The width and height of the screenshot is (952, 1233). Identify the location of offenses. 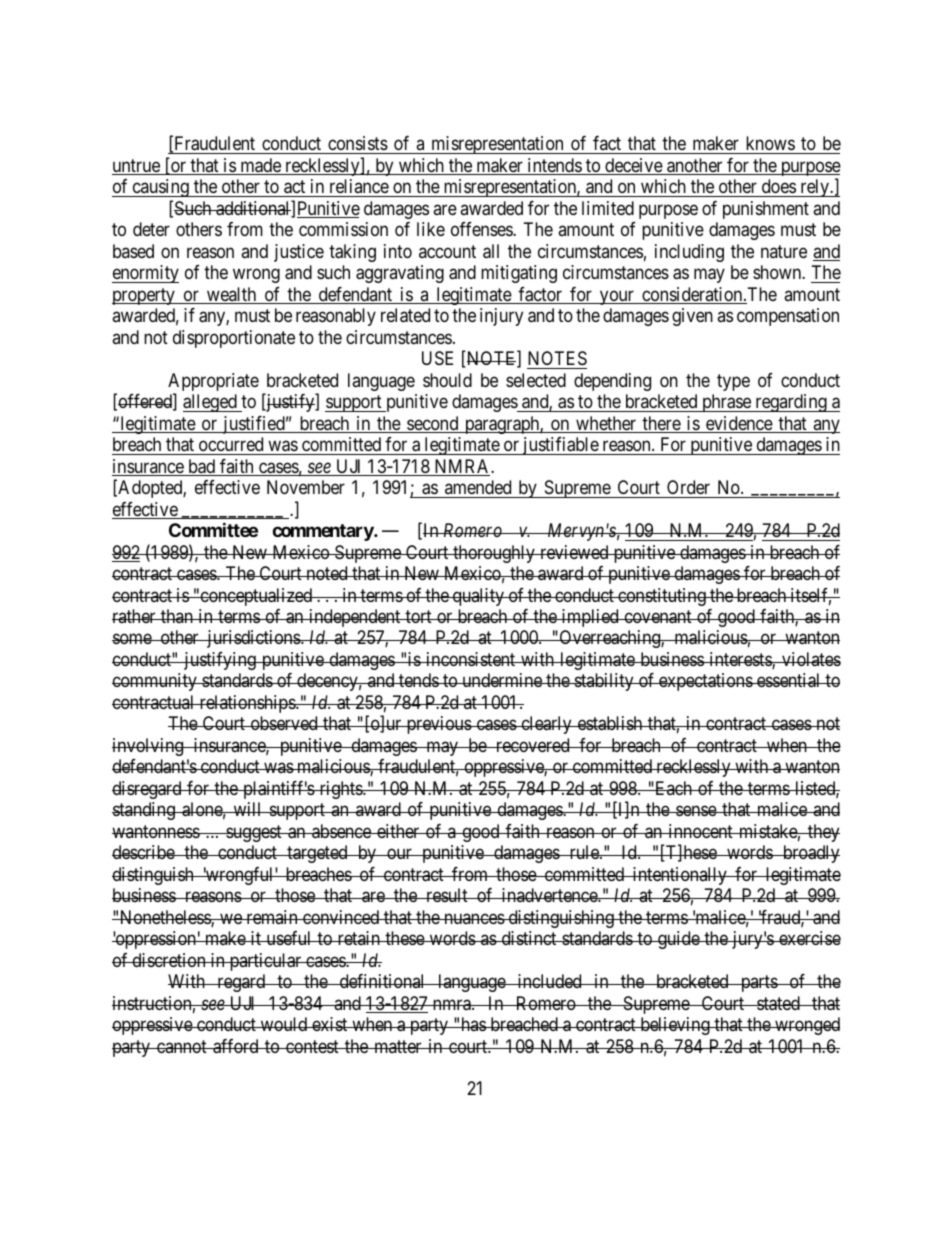
(482, 229).
